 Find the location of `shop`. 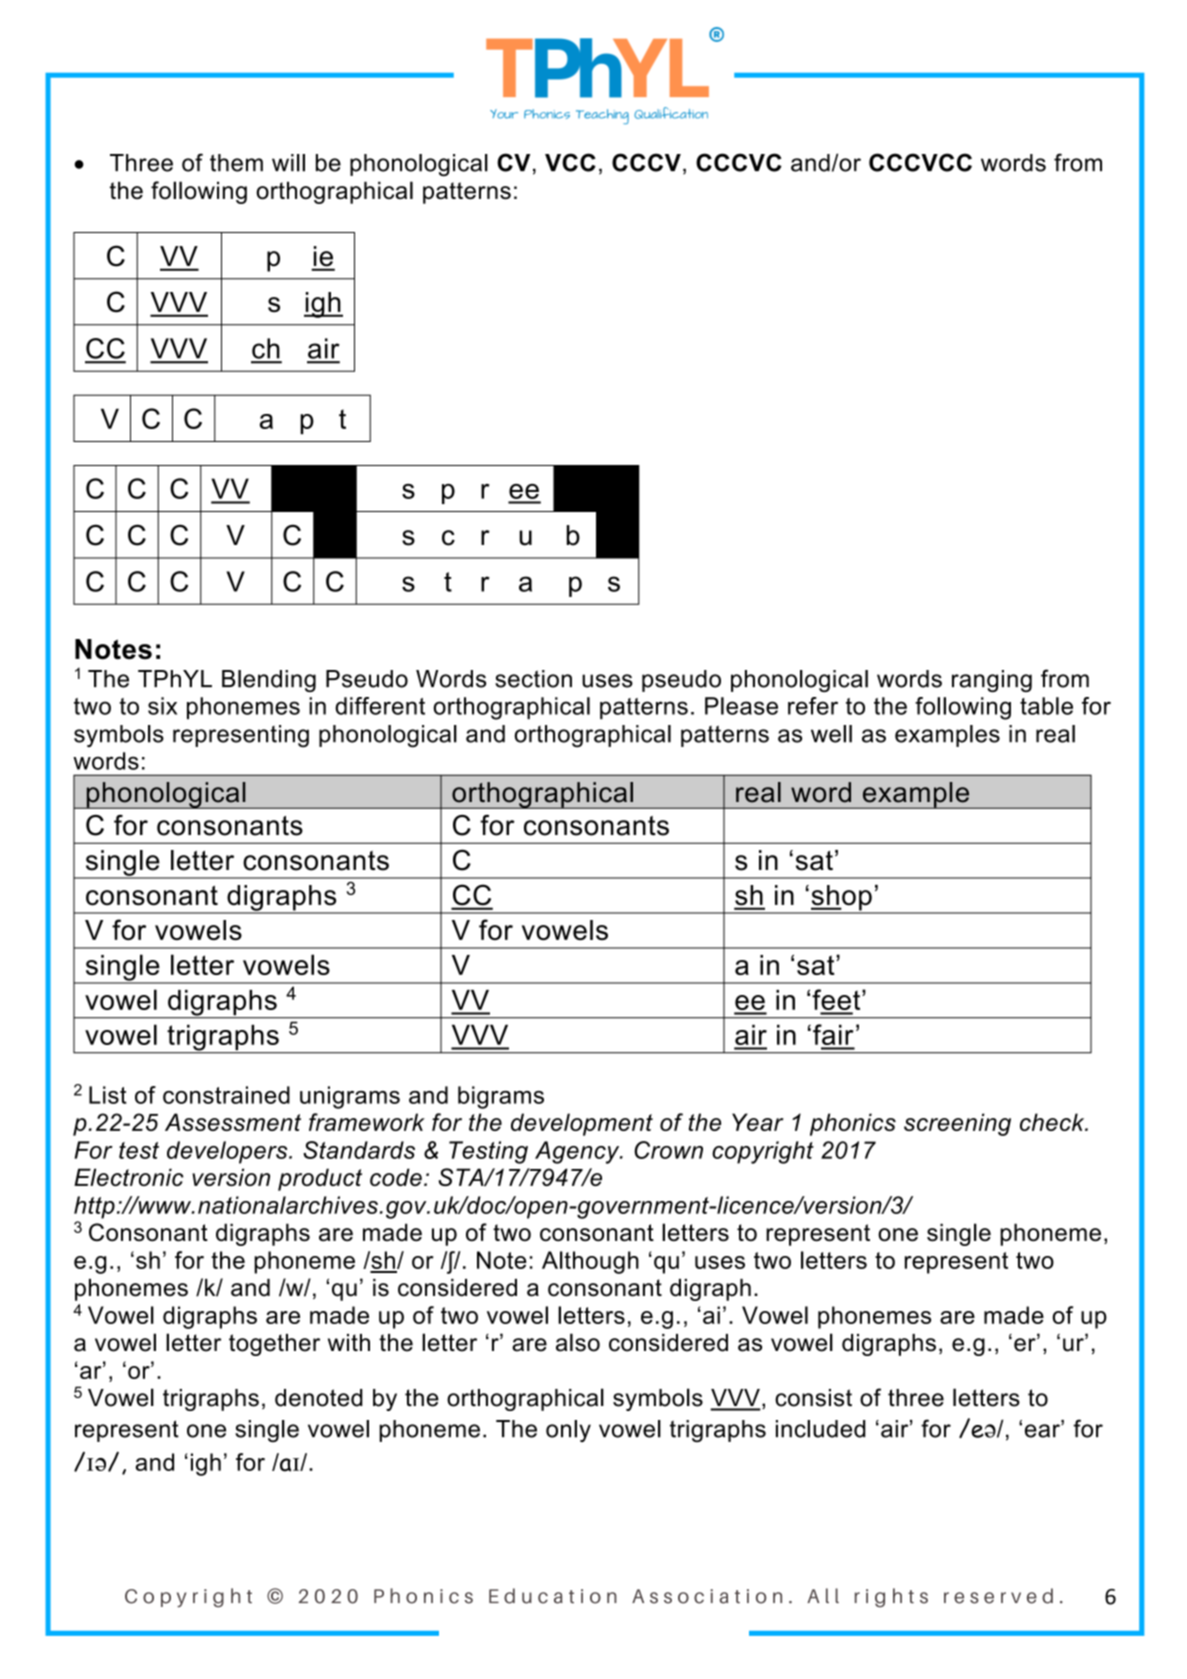

shop is located at coordinates (841, 899).
